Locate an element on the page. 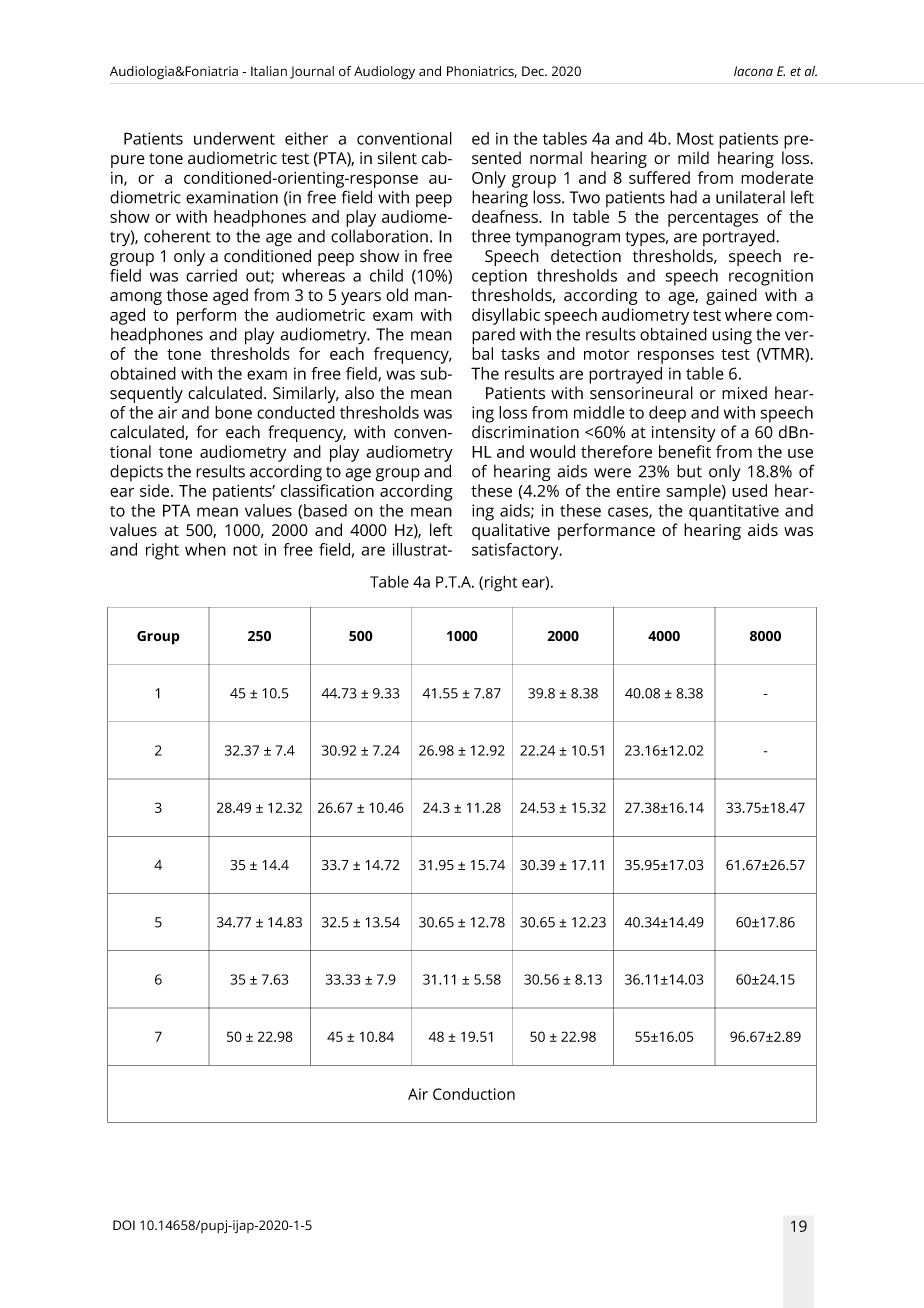 The height and width of the image is (1308, 924). underwent is located at coordinates (234, 138).
